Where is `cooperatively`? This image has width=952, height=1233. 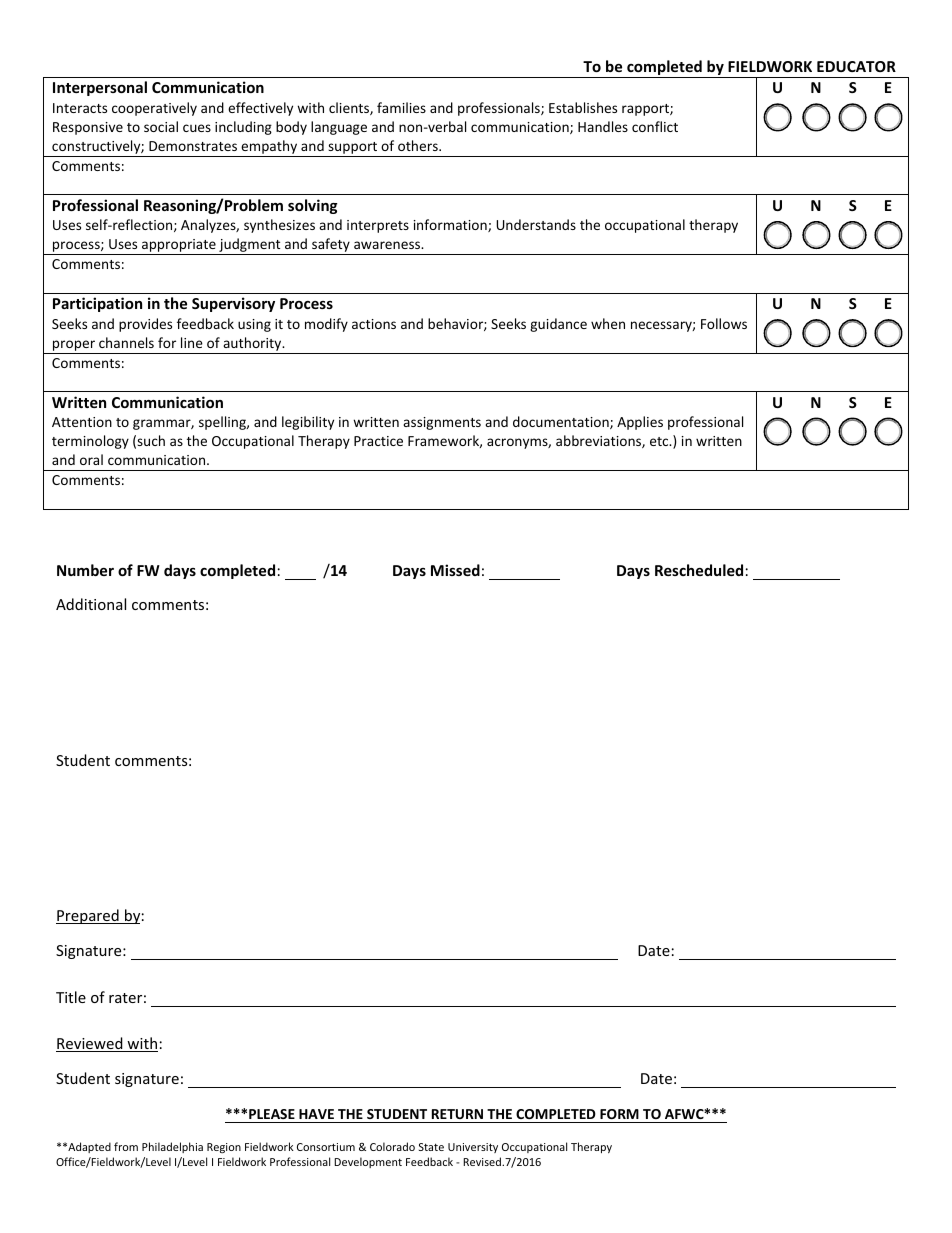 cooperatively is located at coordinates (154, 109).
